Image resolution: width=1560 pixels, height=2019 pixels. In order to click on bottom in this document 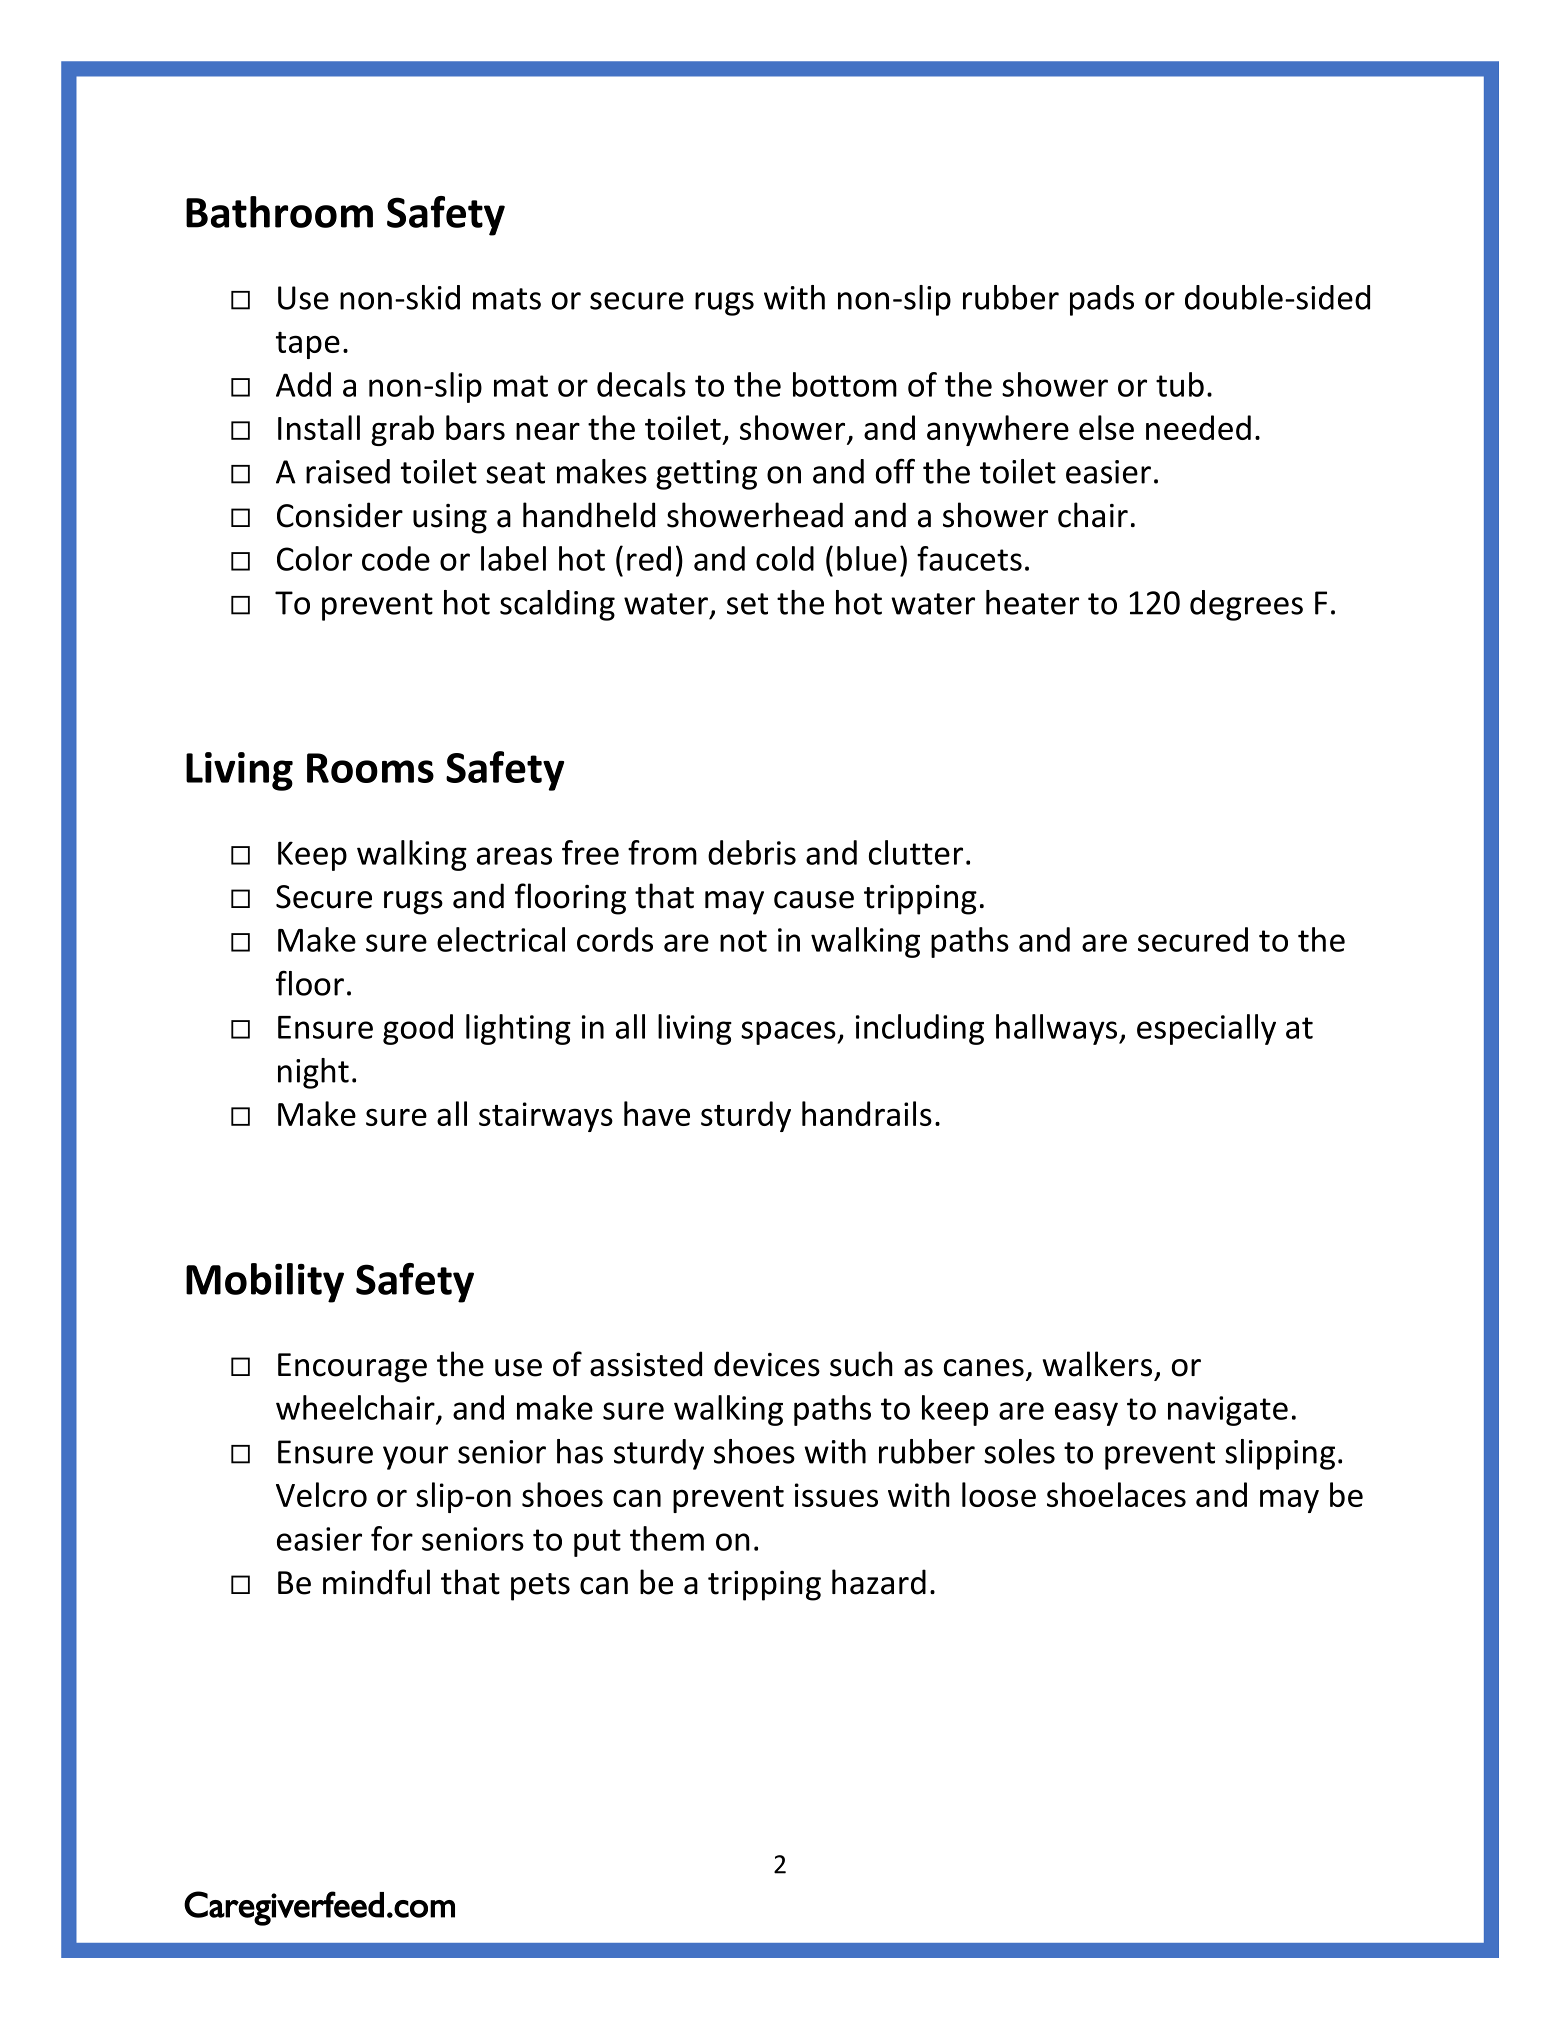, I will do `click(845, 384)`.
